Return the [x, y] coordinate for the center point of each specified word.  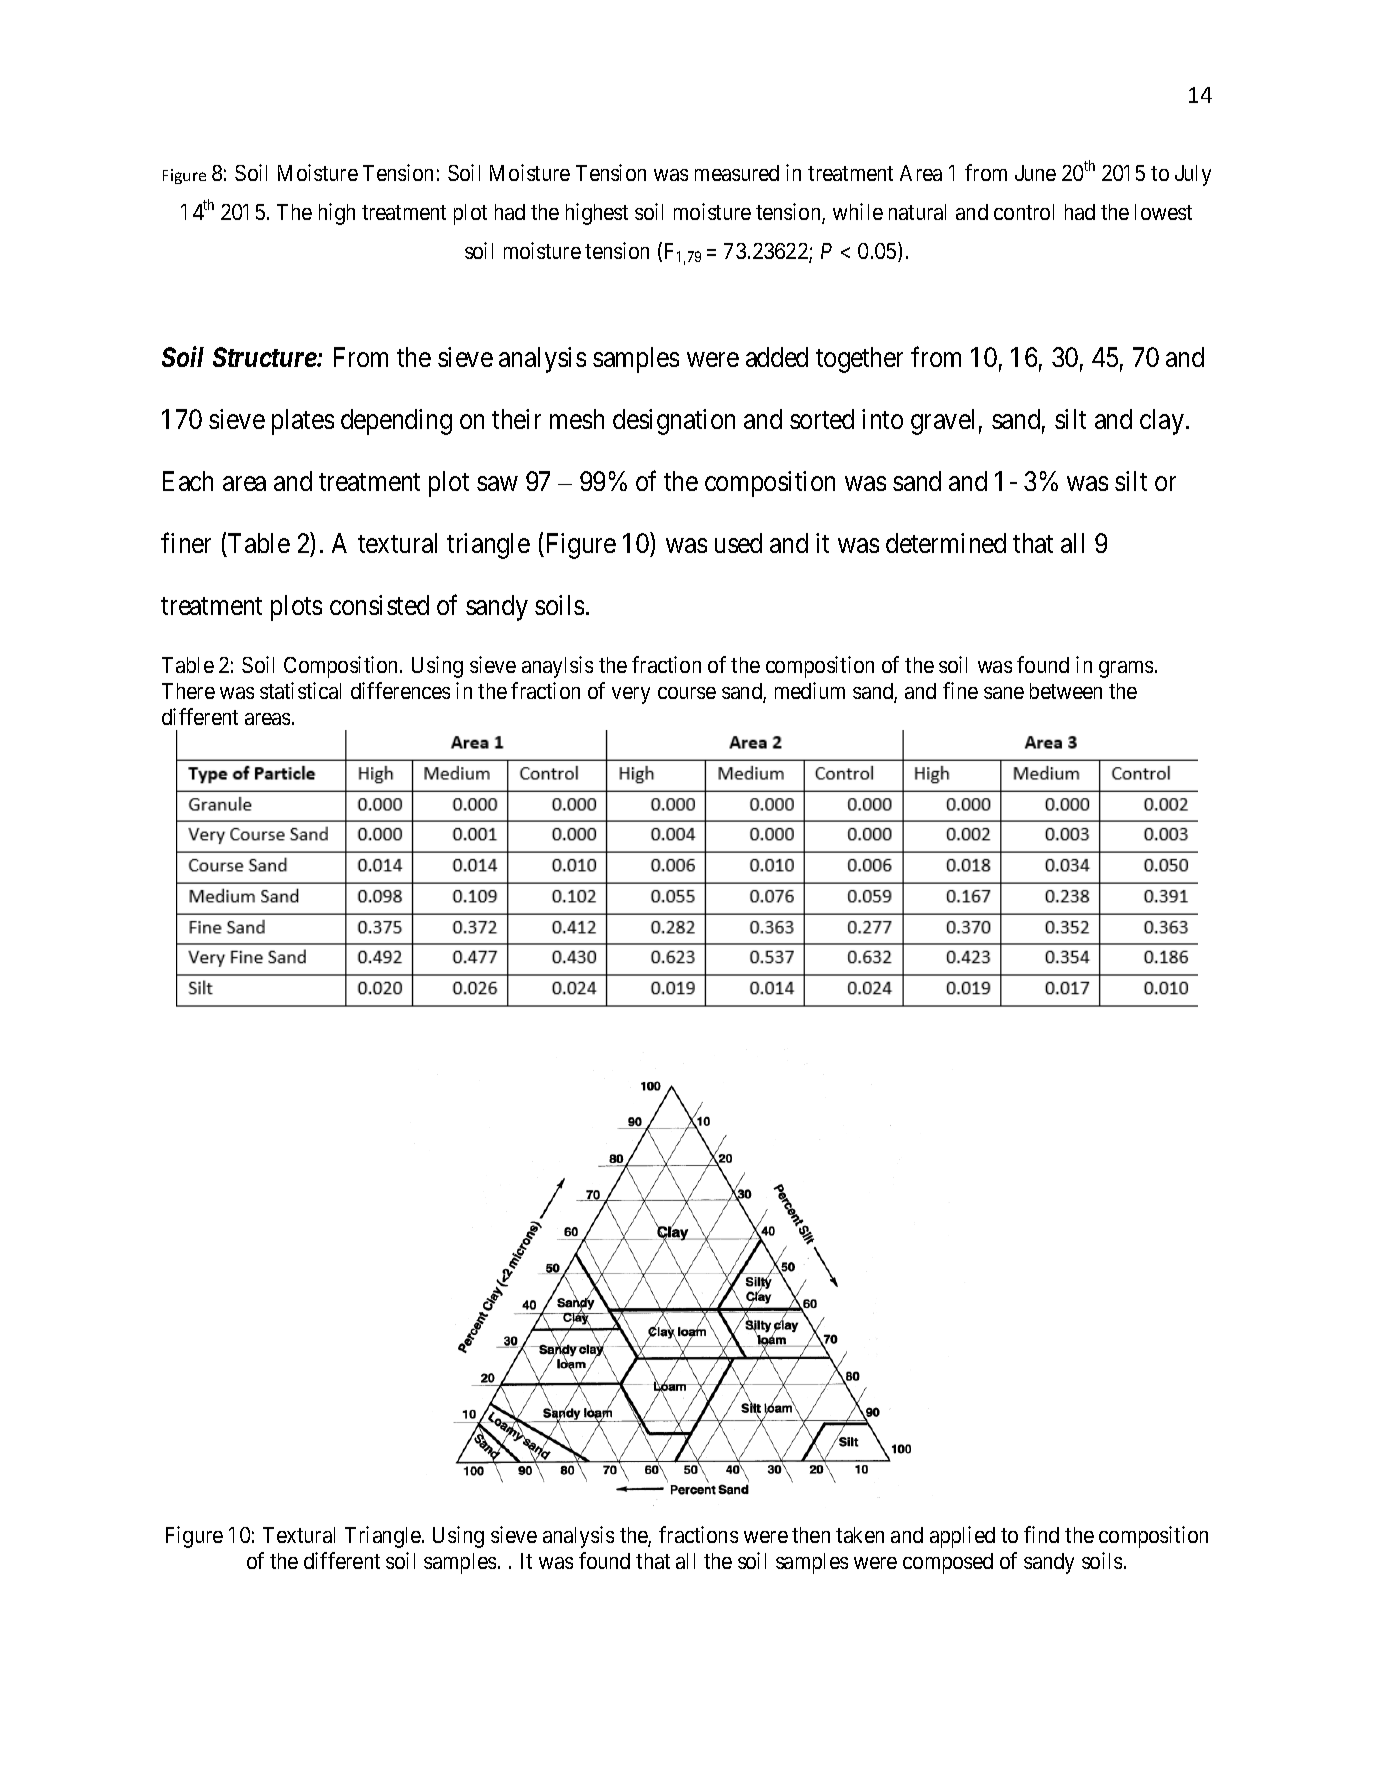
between [1066, 691]
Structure [265, 357]
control [1024, 212]
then [811, 1535]
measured [737, 173]
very [631, 695]
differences [400, 690]
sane [1004, 693]
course [687, 693]
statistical [300, 690]
